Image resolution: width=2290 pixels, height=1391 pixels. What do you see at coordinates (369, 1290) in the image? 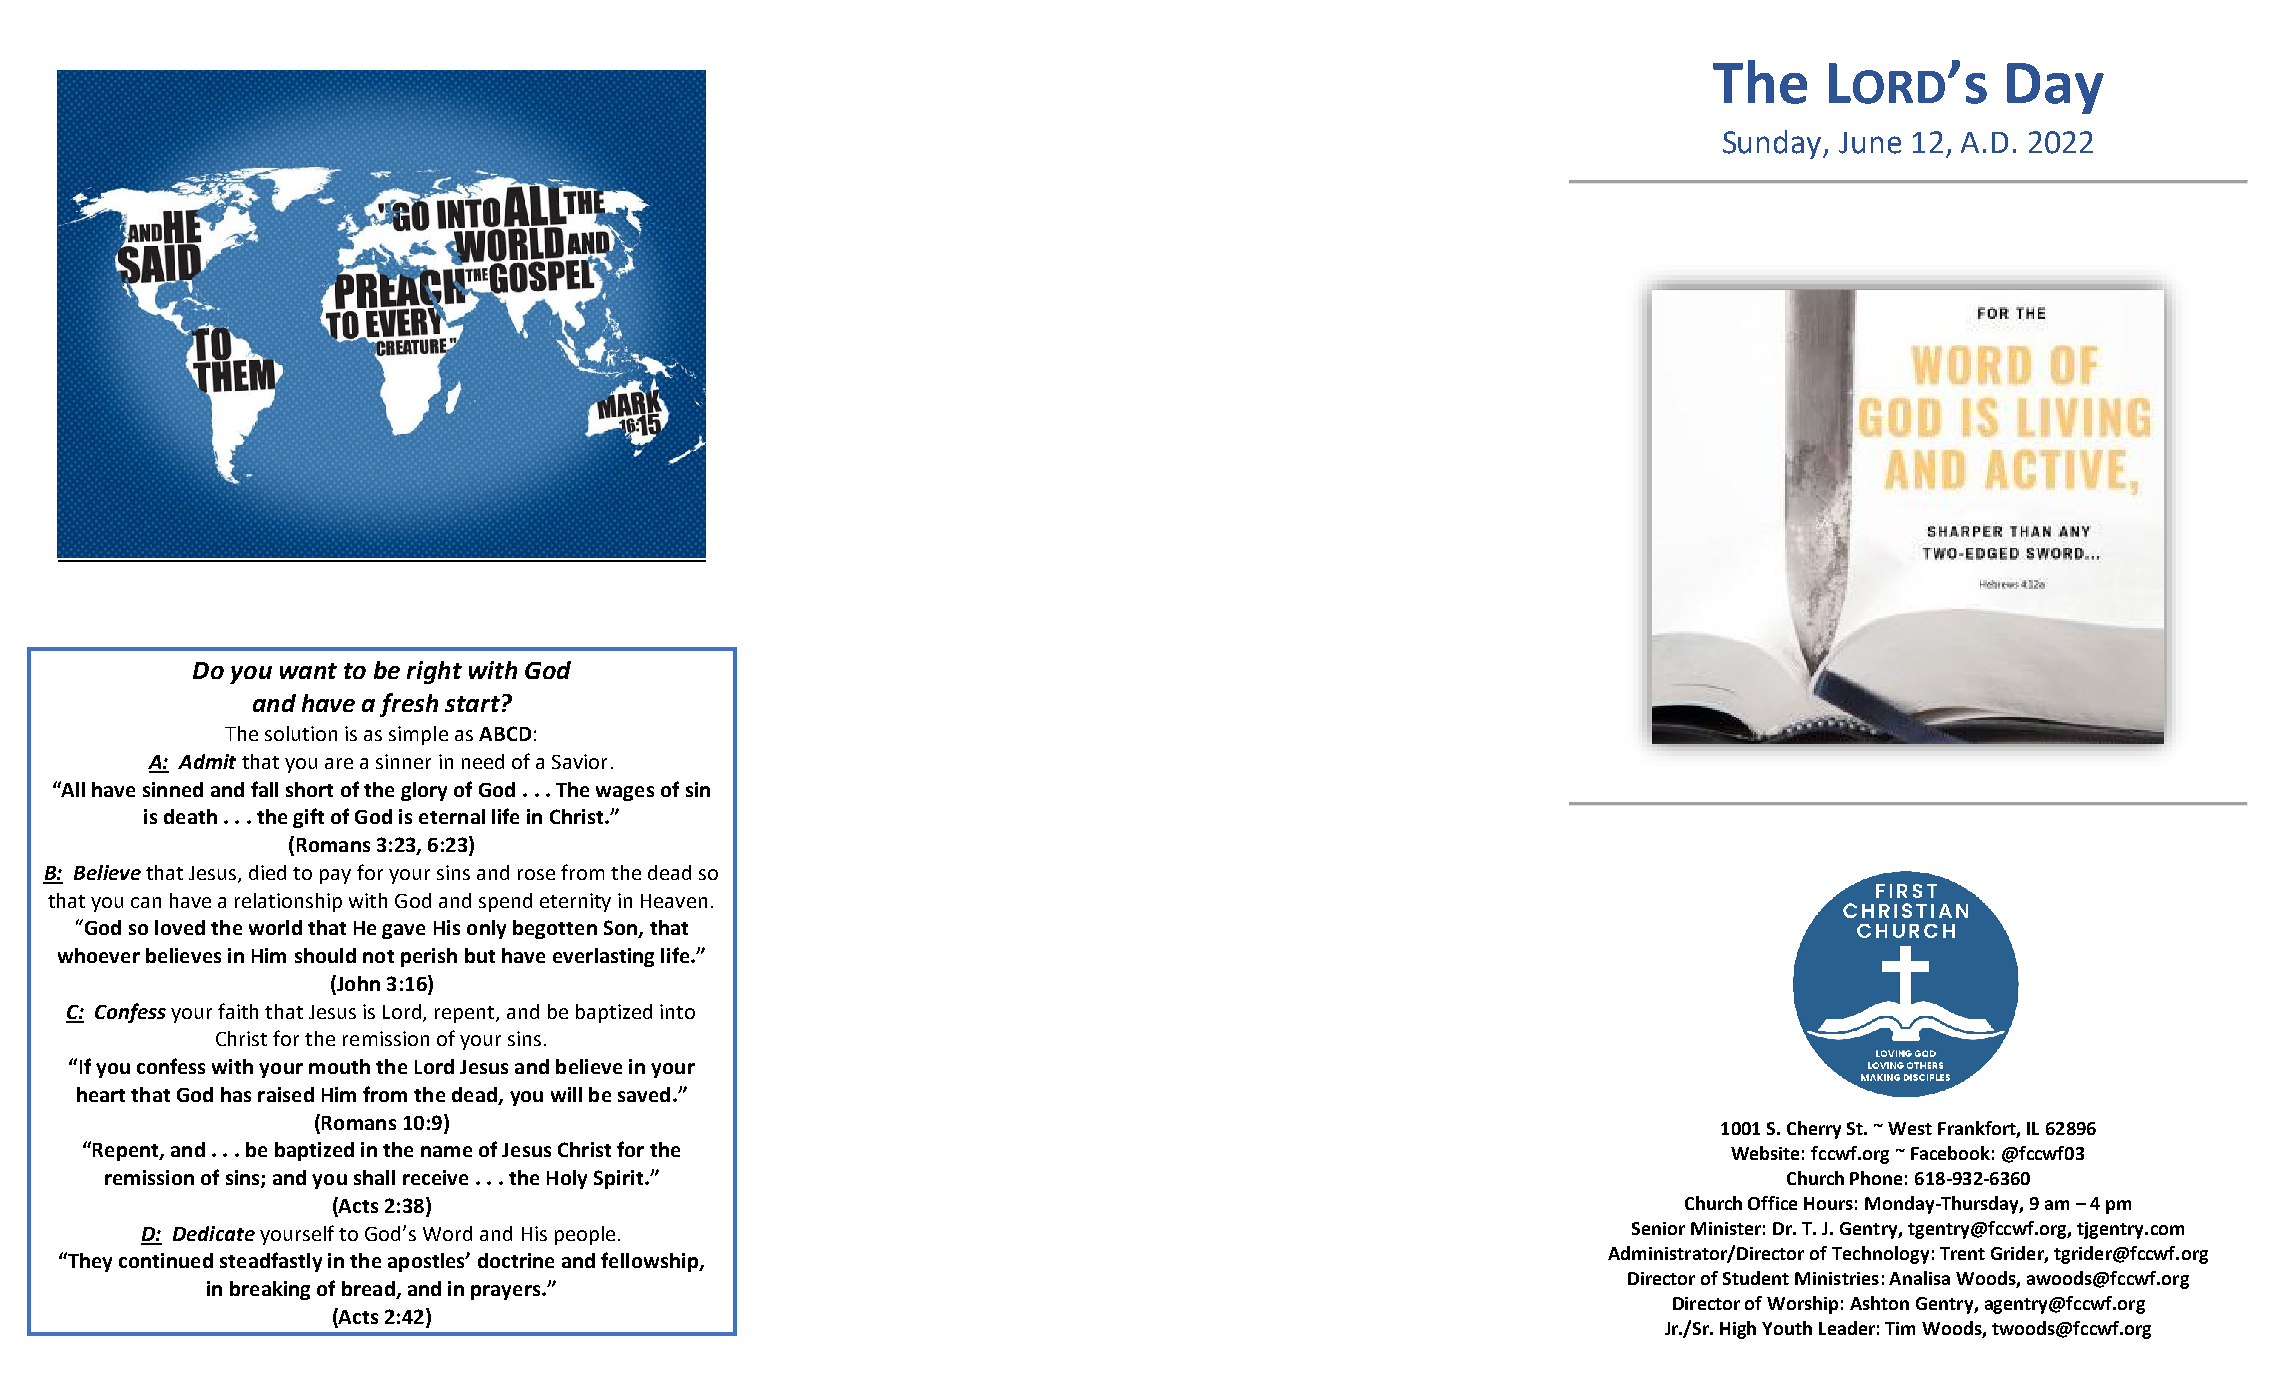
I see `bread` at bounding box center [369, 1290].
